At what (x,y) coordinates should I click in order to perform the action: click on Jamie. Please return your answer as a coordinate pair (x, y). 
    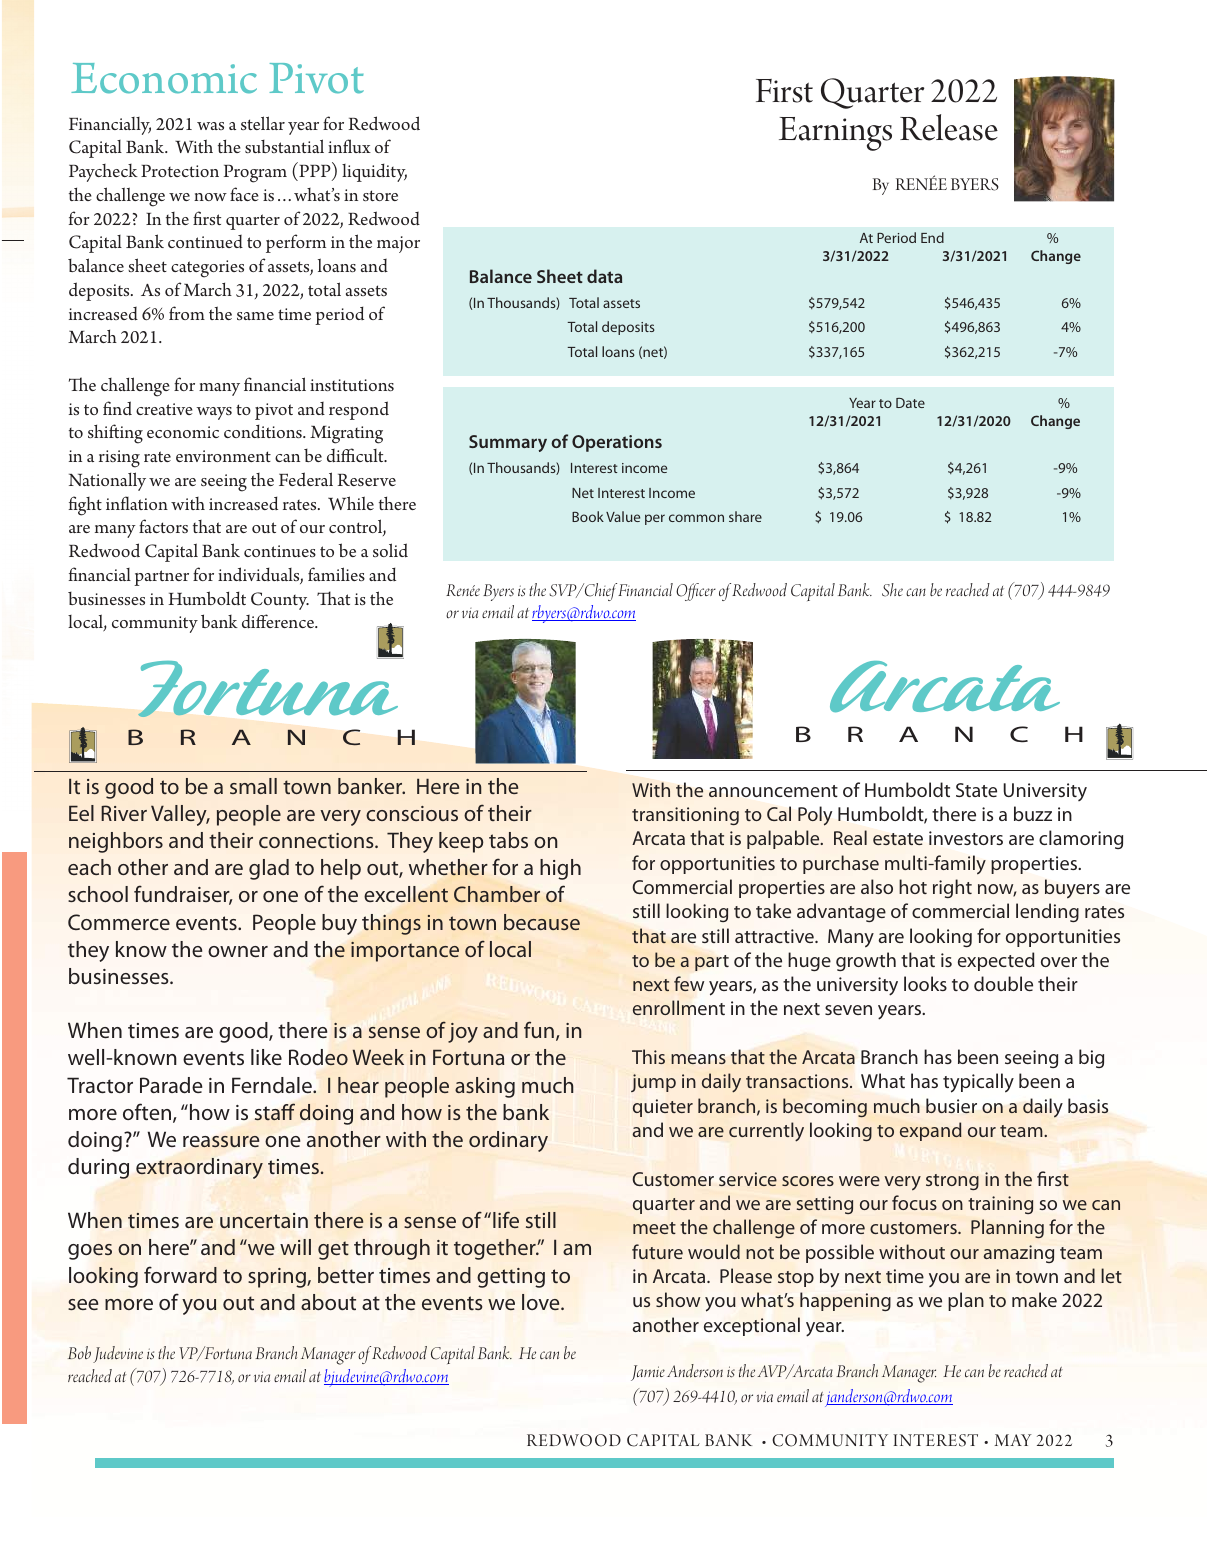
    Looking at the image, I should click on (648, 1373).
